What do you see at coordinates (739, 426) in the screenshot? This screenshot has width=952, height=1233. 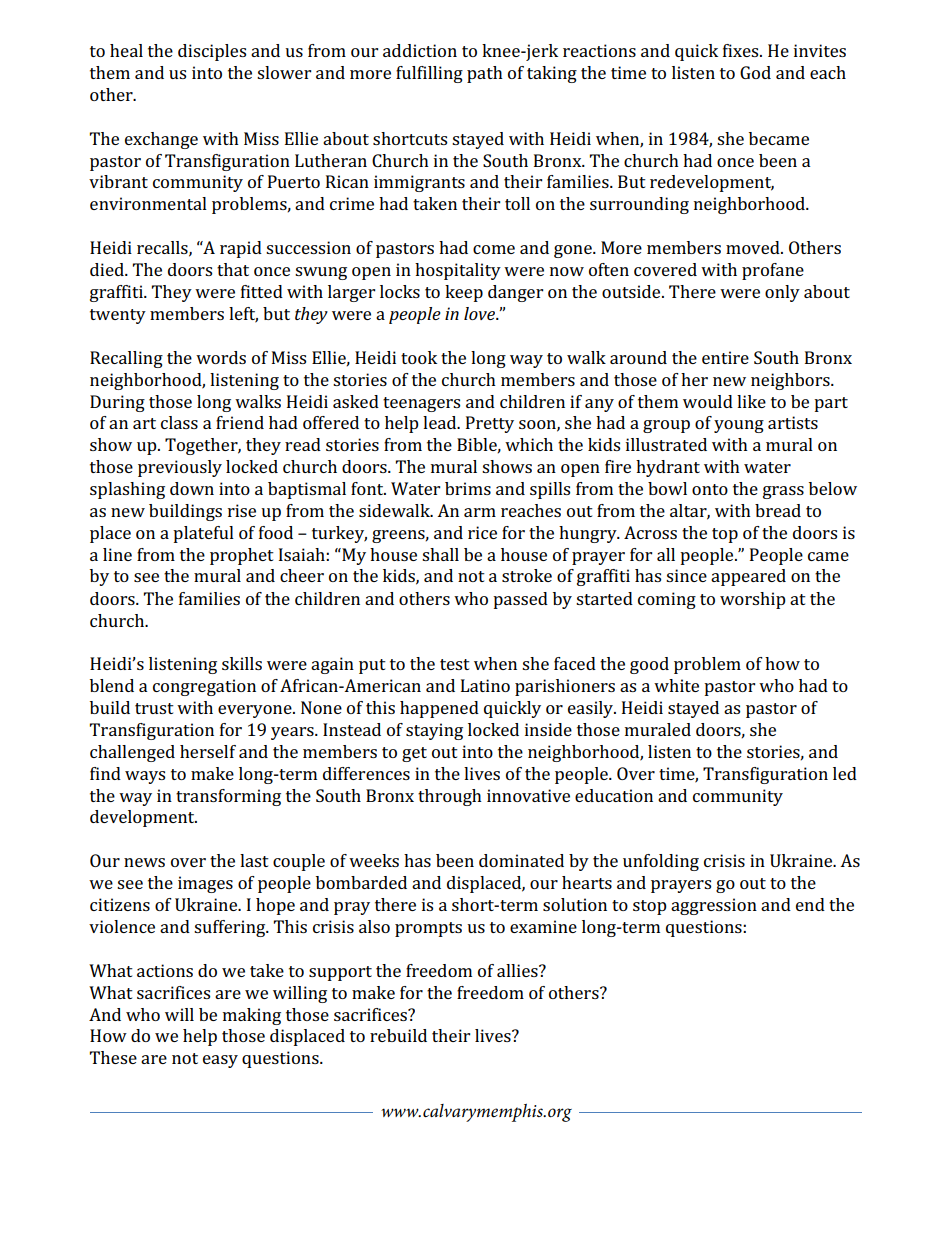 I see `young` at bounding box center [739, 426].
